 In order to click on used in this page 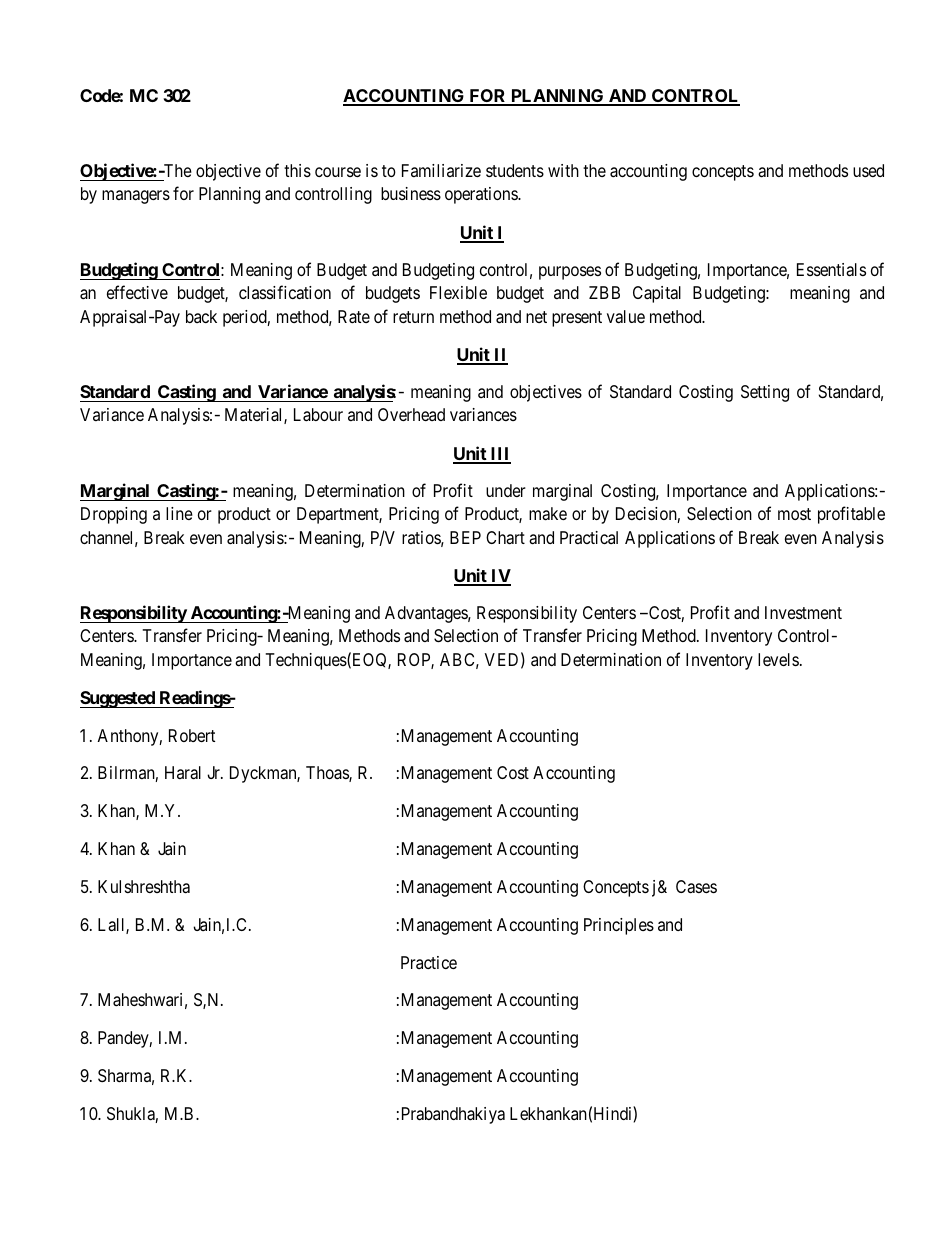, I will do `click(868, 170)`.
